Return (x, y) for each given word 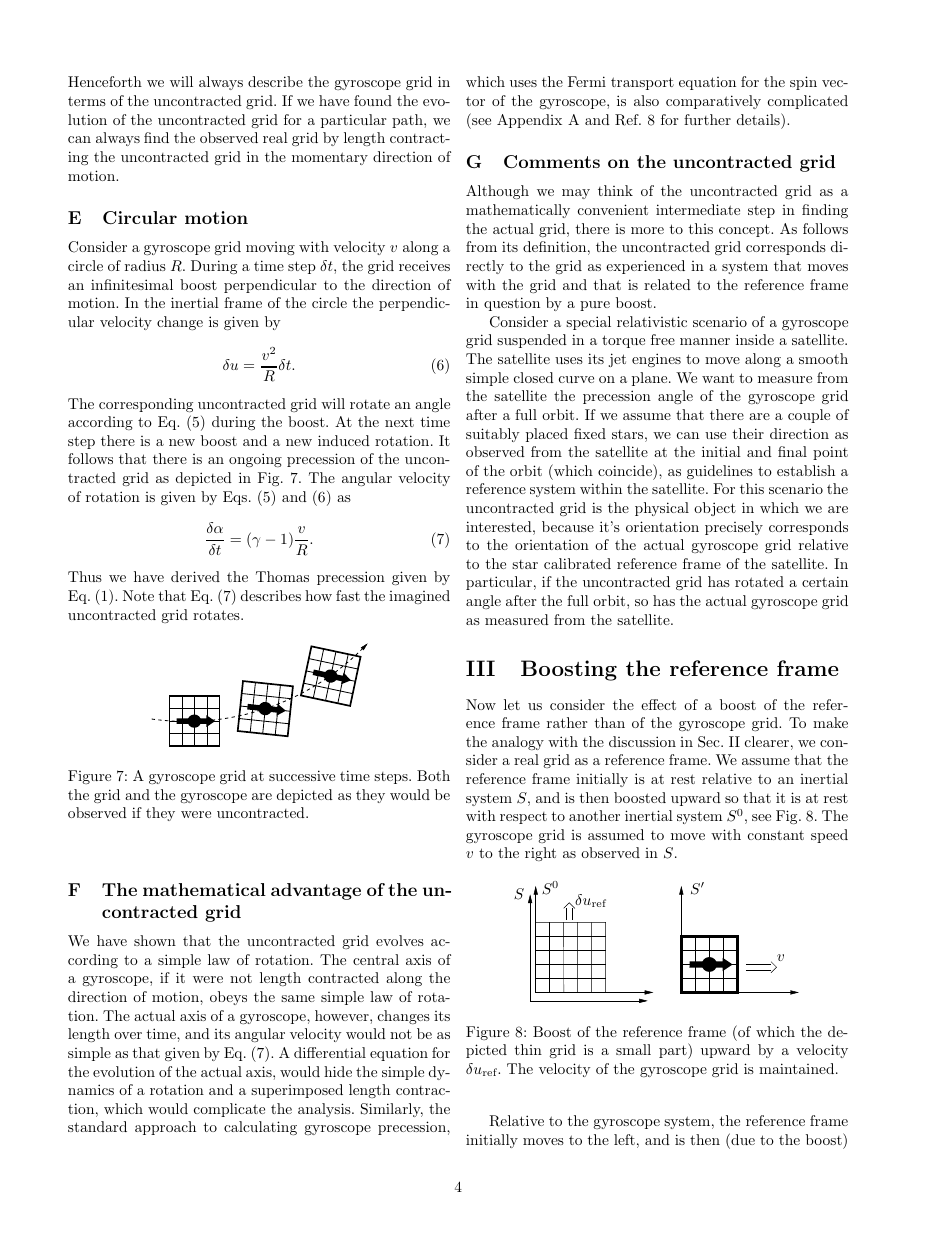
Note (138, 595)
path (408, 121)
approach (165, 1128)
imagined (419, 597)
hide (338, 1071)
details (759, 119)
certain (825, 581)
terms (87, 101)
